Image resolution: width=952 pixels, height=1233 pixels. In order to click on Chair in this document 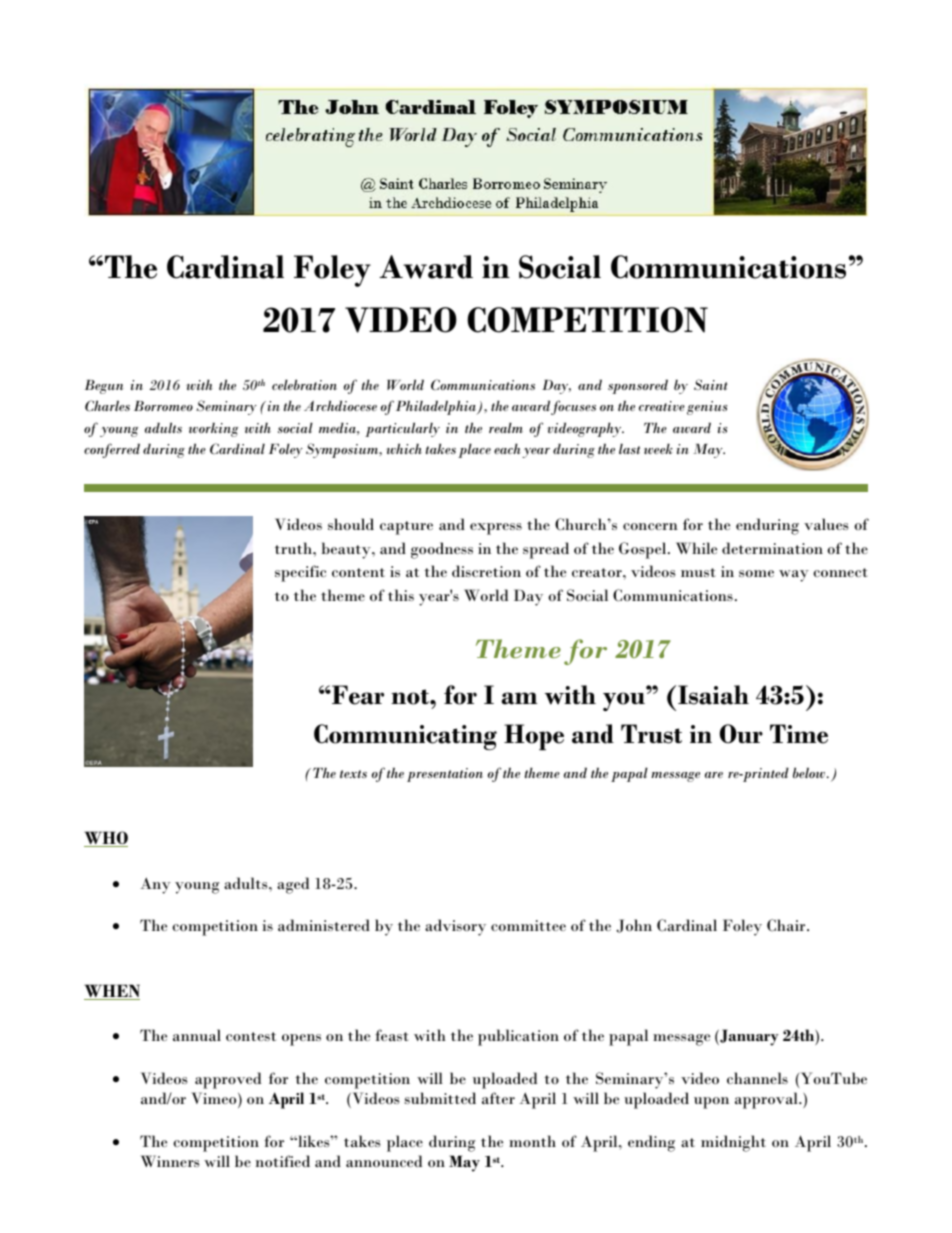, I will do `click(787, 925)`.
